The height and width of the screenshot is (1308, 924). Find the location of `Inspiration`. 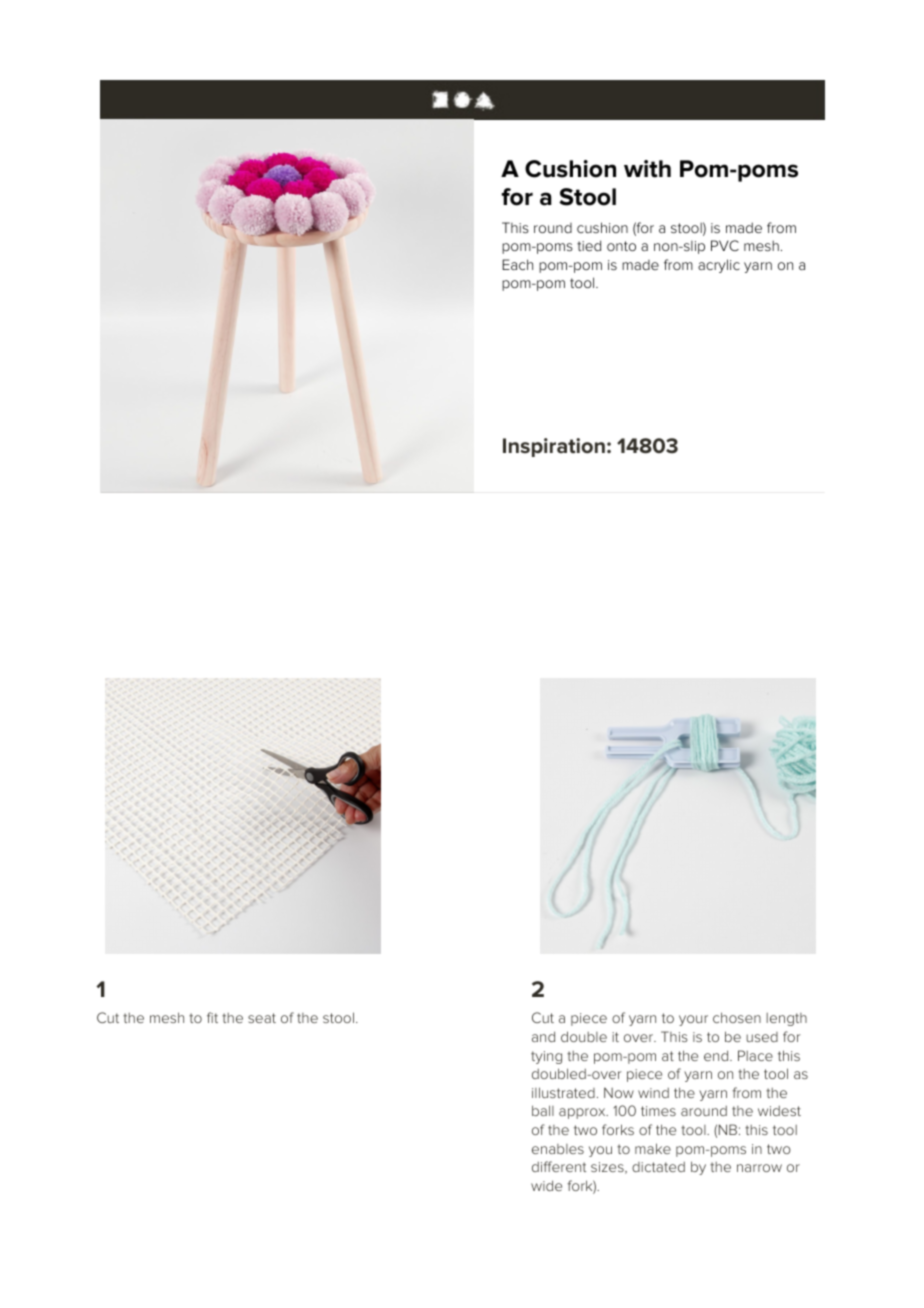

Inspiration is located at coordinates (554, 447).
